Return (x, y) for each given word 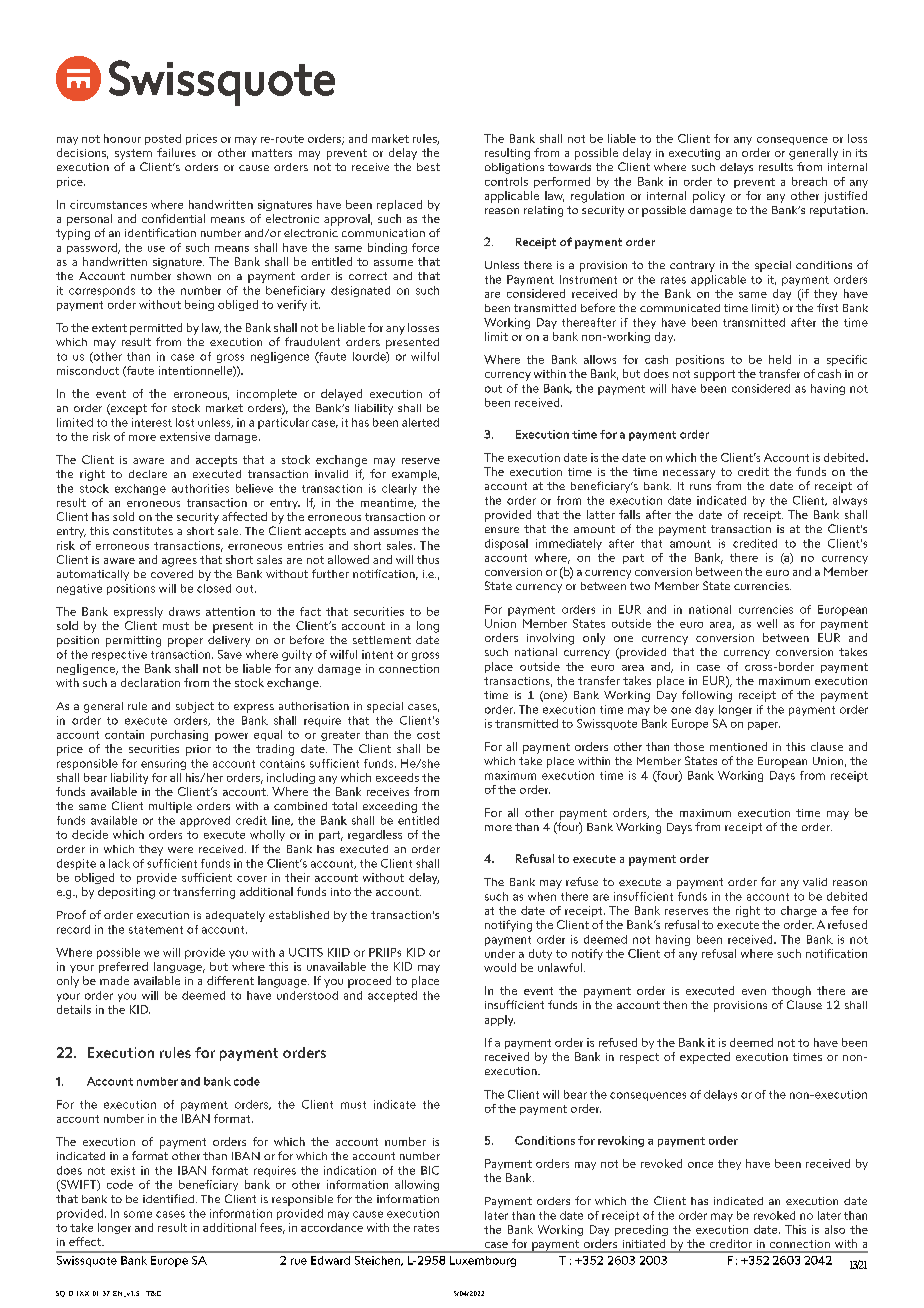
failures (176, 152)
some (138, 1214)
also (835, 1229)
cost (428, 735)
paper (764, 726)
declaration (150, 682)
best (428, 167)
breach (809, 181)
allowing (417, 1185)
